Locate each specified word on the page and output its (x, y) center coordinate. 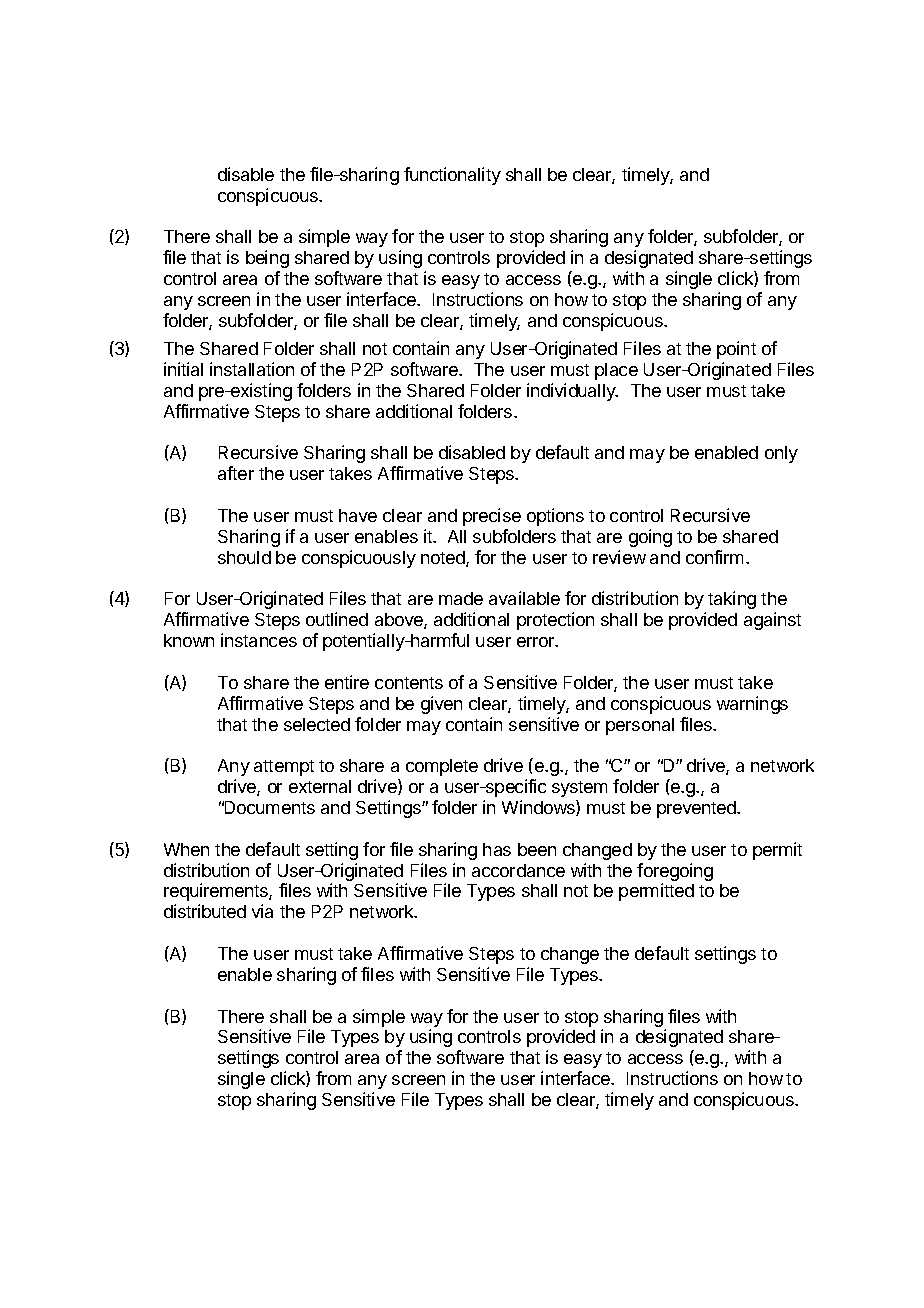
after (236, 473)
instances (259, 640)
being (267, 259)
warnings (752, 705)
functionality (452, 176)
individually (572, 392)
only (781, 454)
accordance (518, 870)
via (262, 911)
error (537, 642)
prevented (697, 809)
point (736, 350)
